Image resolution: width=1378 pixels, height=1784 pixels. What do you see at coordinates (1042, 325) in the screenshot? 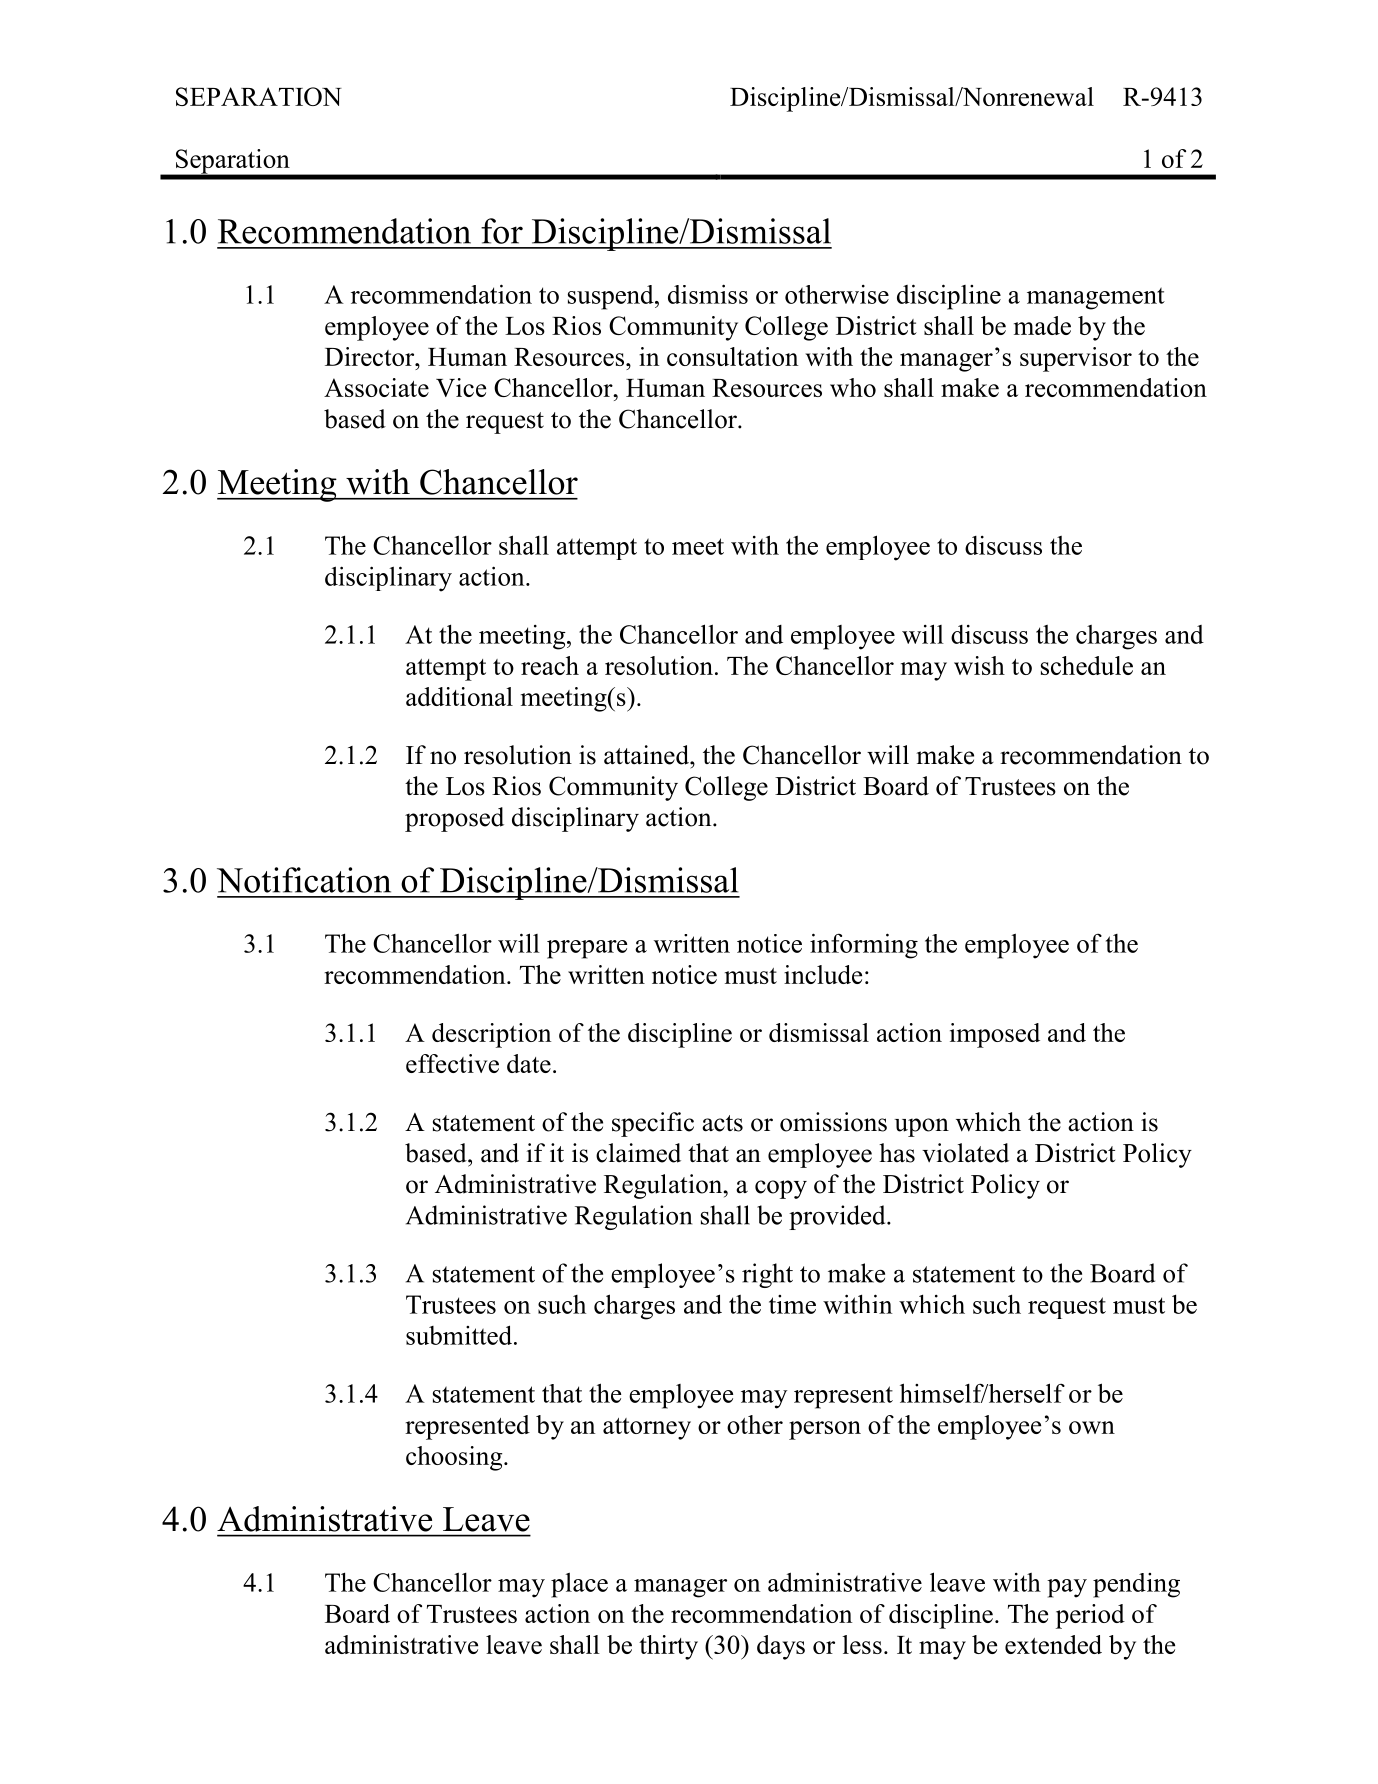
I see `made` at bounding box center [1042, 325].
